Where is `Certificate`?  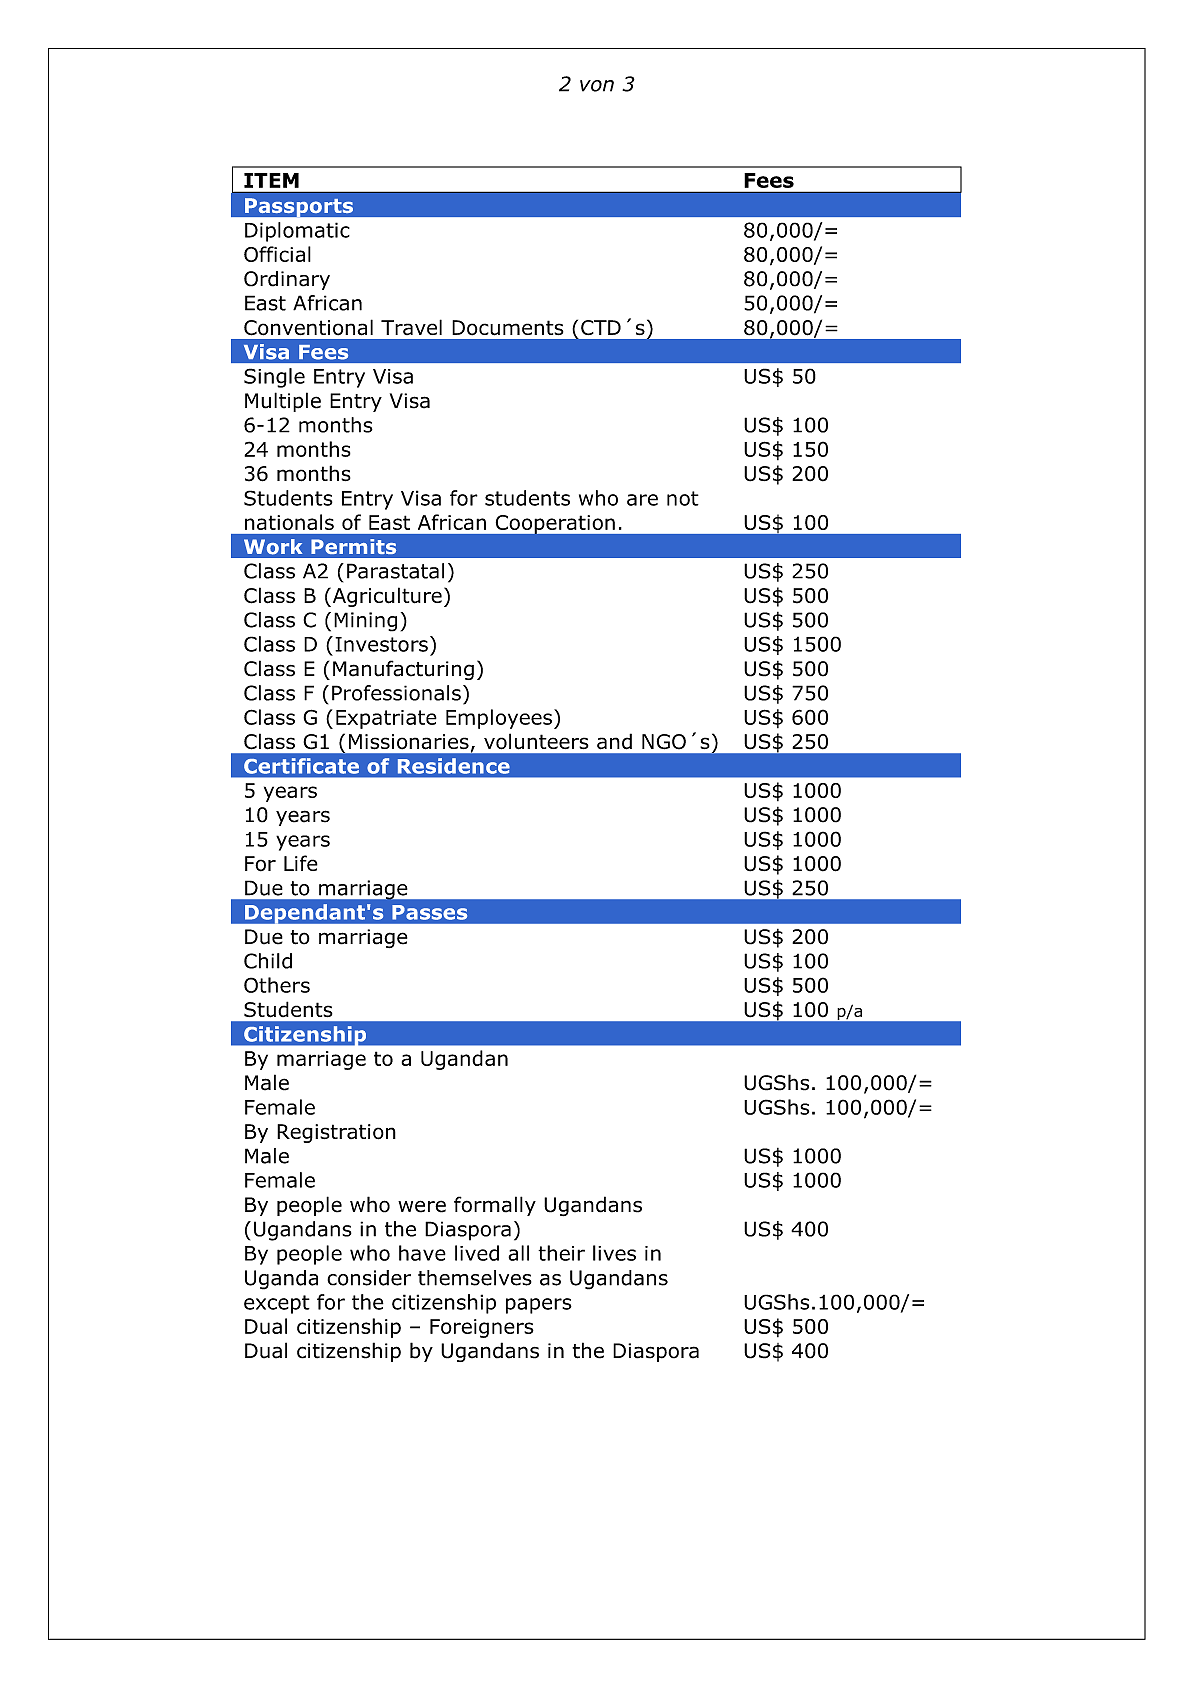
Certificate is located at coordinates (301, 766).
